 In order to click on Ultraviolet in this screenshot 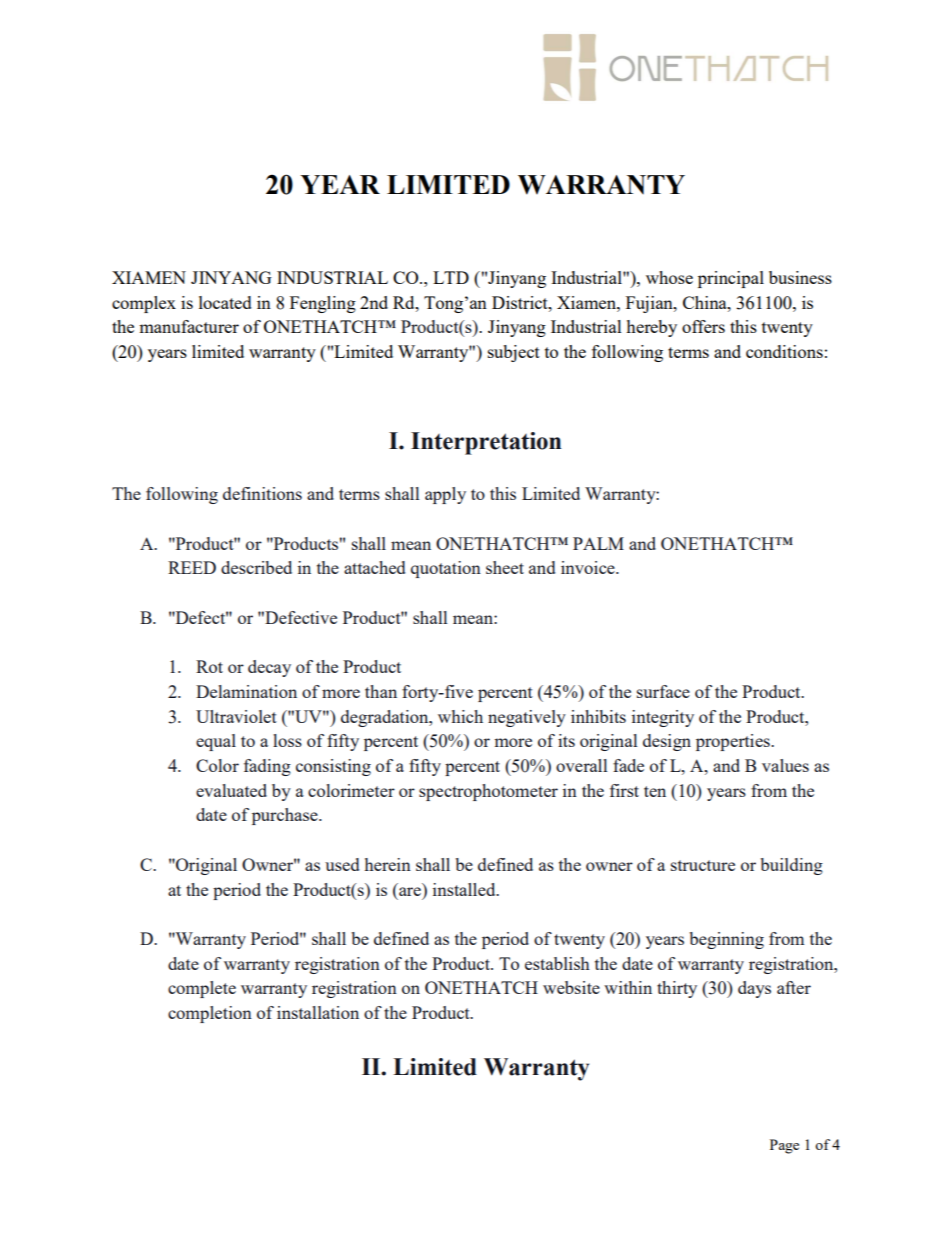, I will do `click(236, 716)`.
